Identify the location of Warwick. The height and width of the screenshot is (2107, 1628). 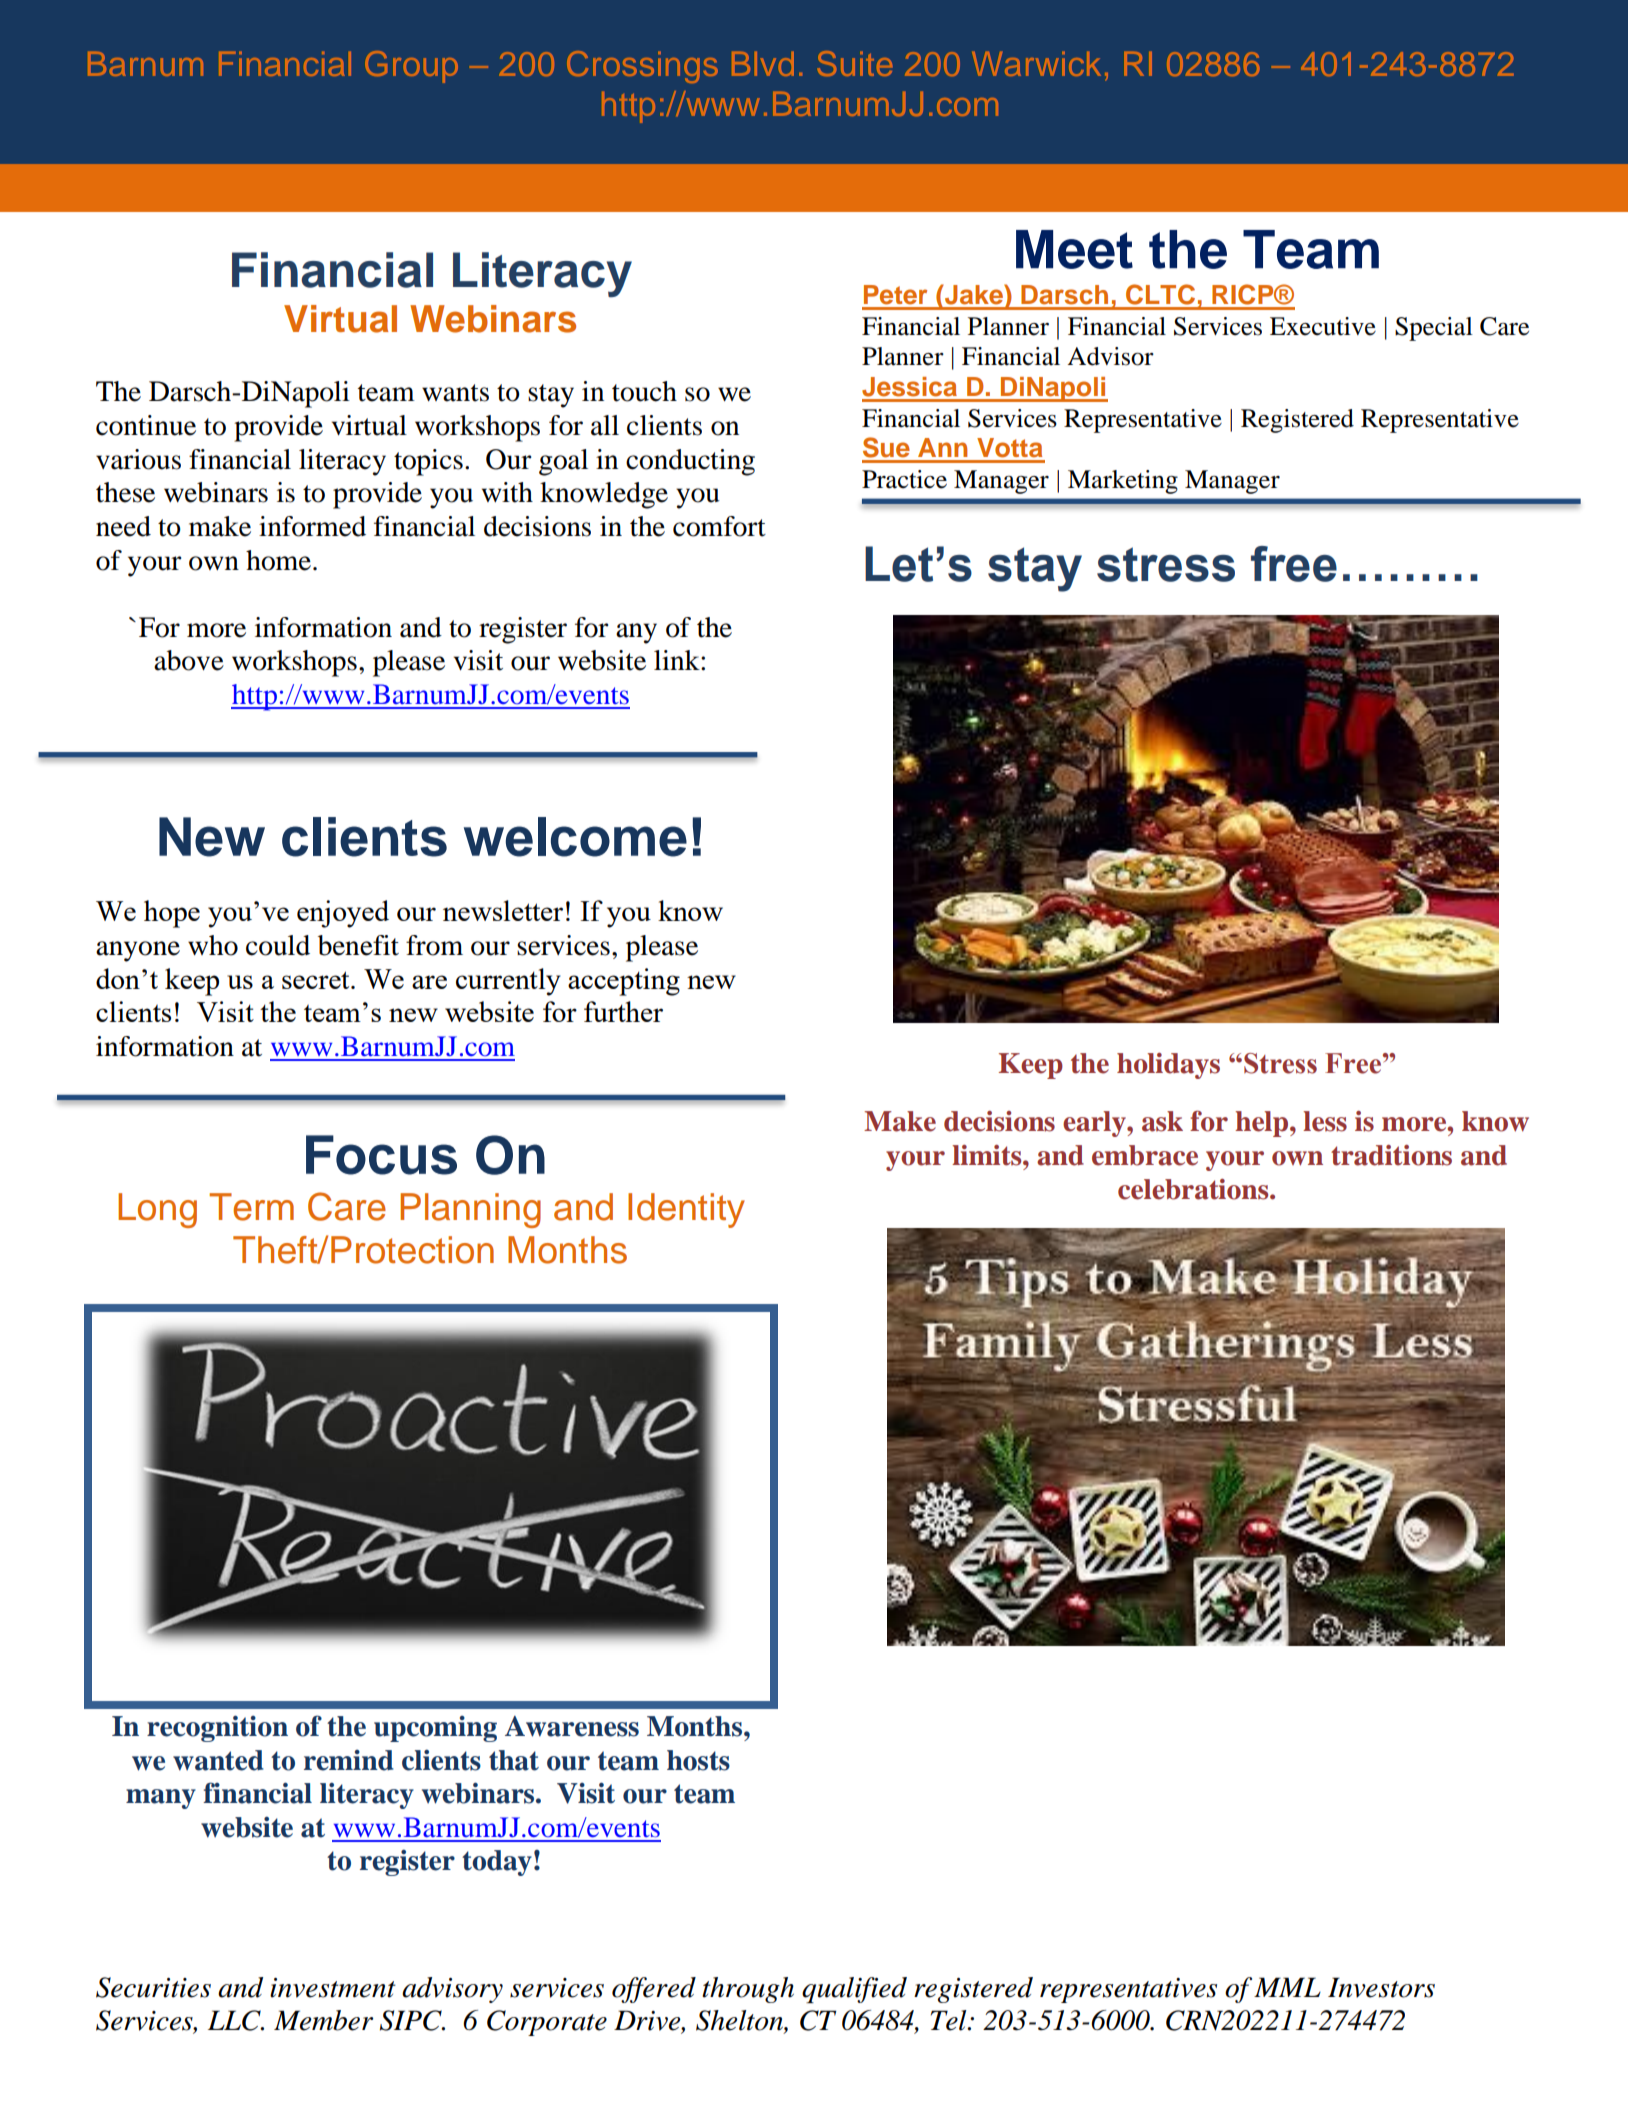
(1036, 63).
